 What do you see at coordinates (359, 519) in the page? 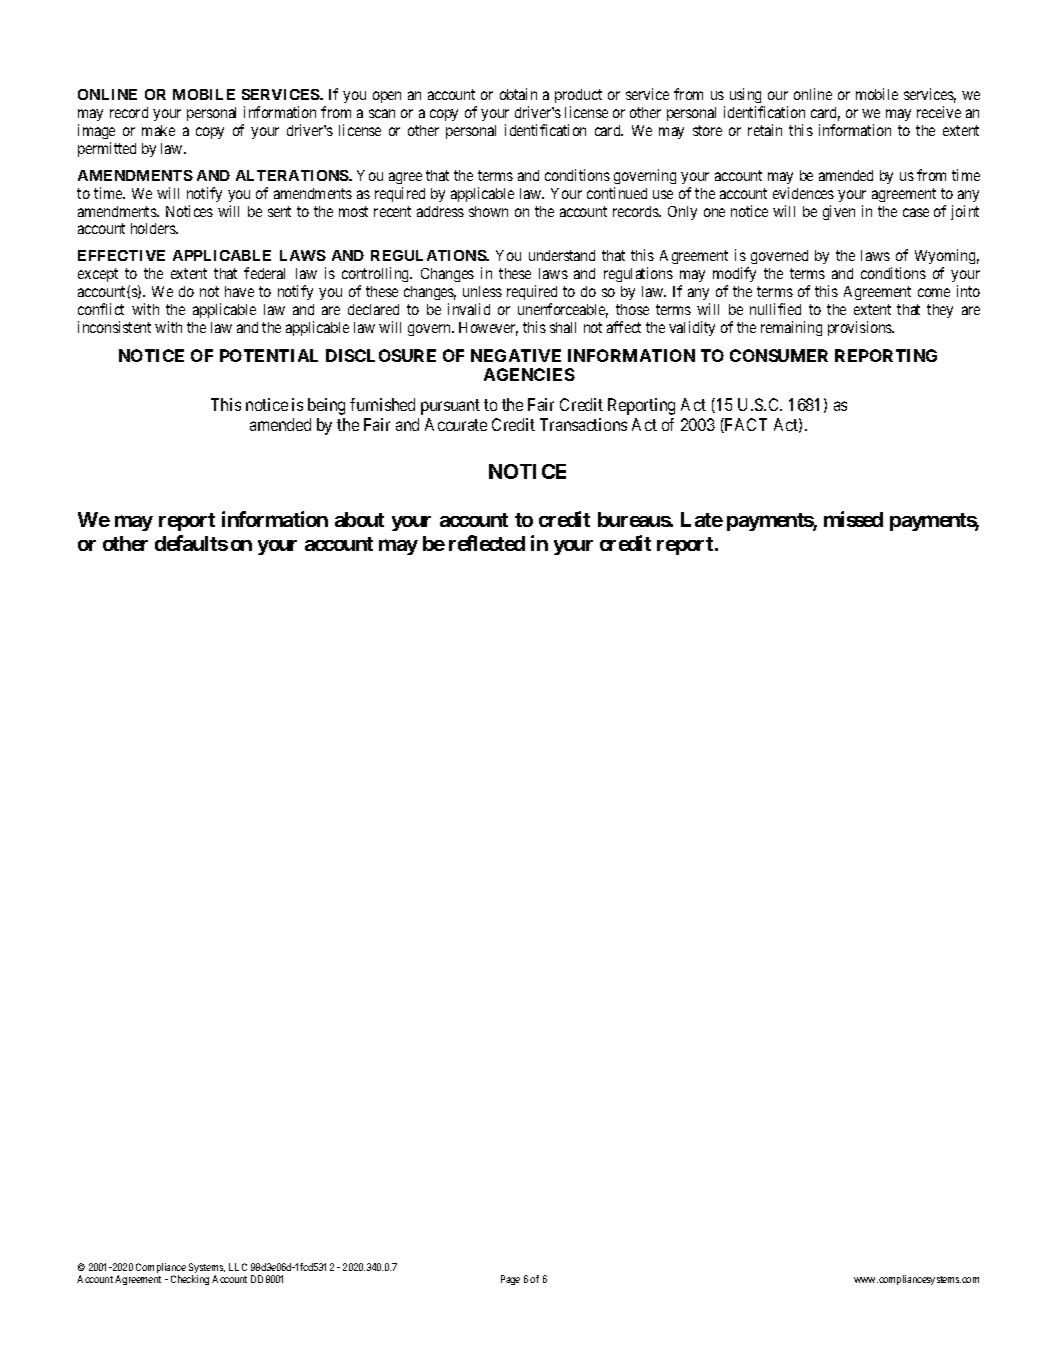
I see `about` at bounding box center [359, 519].
